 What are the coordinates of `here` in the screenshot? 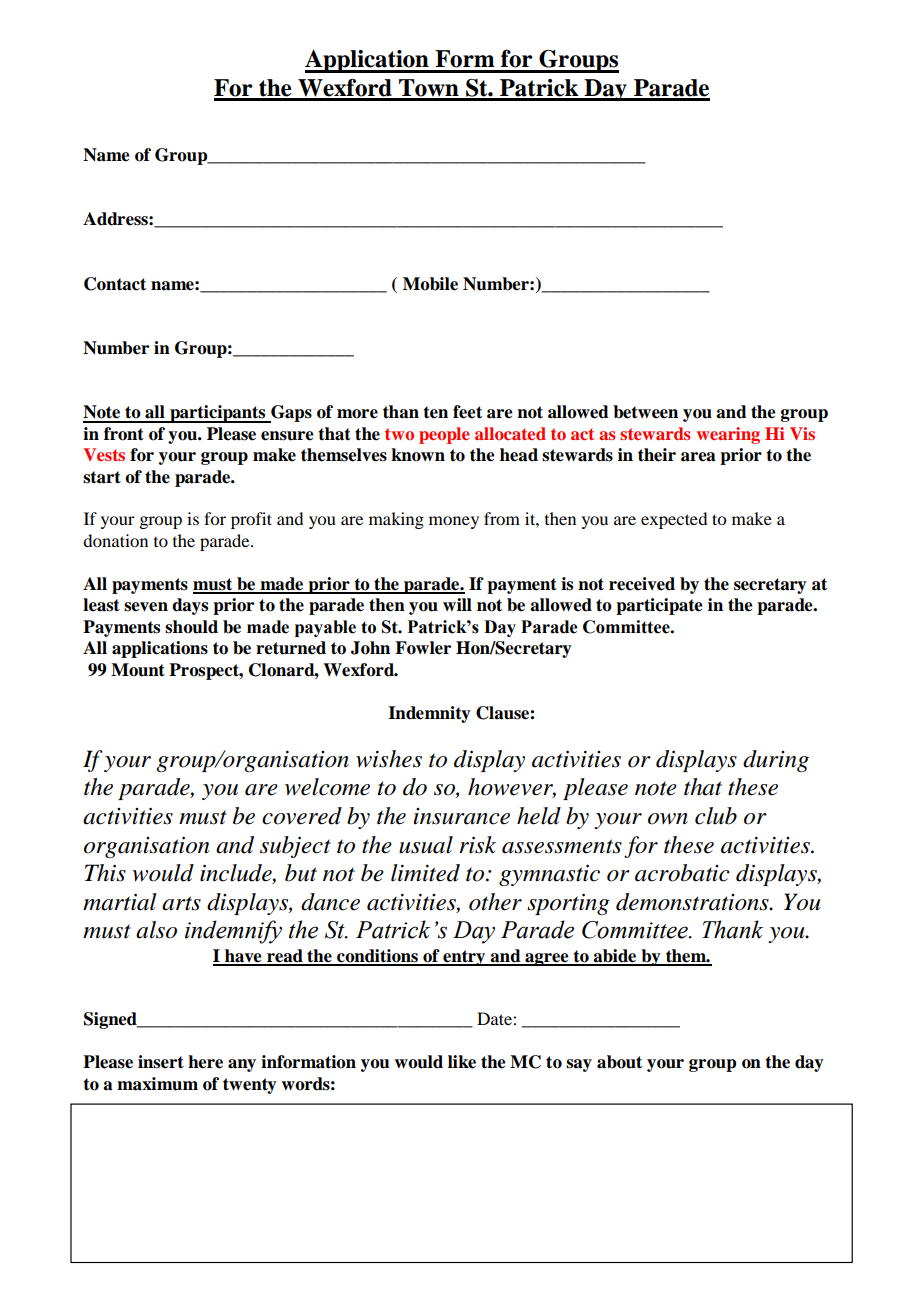 It's located at (205, 1062).
